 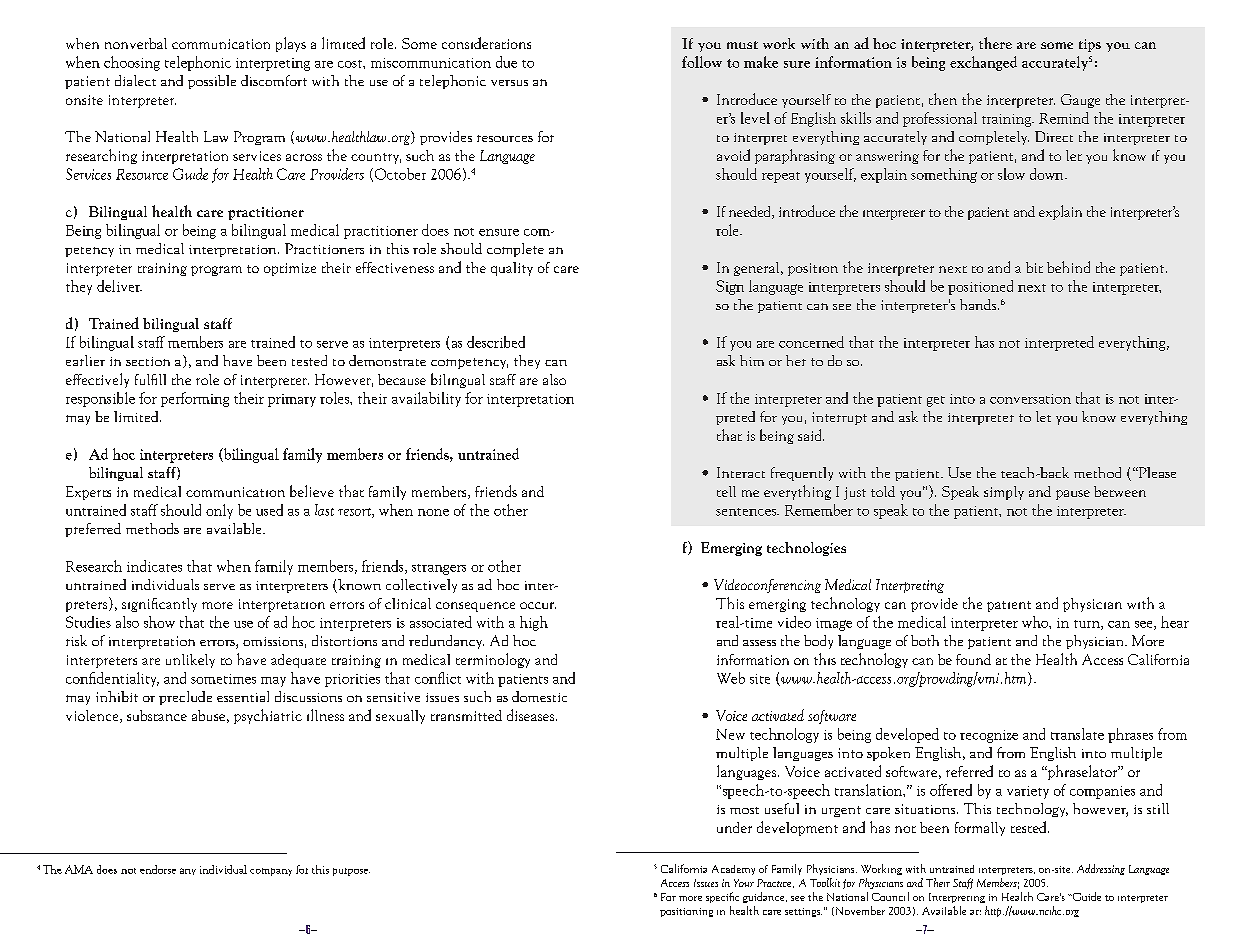 What do you see at coordinates (158, 869) in the screenshot?
I see `endorse` at bounding box center [158, 869].
